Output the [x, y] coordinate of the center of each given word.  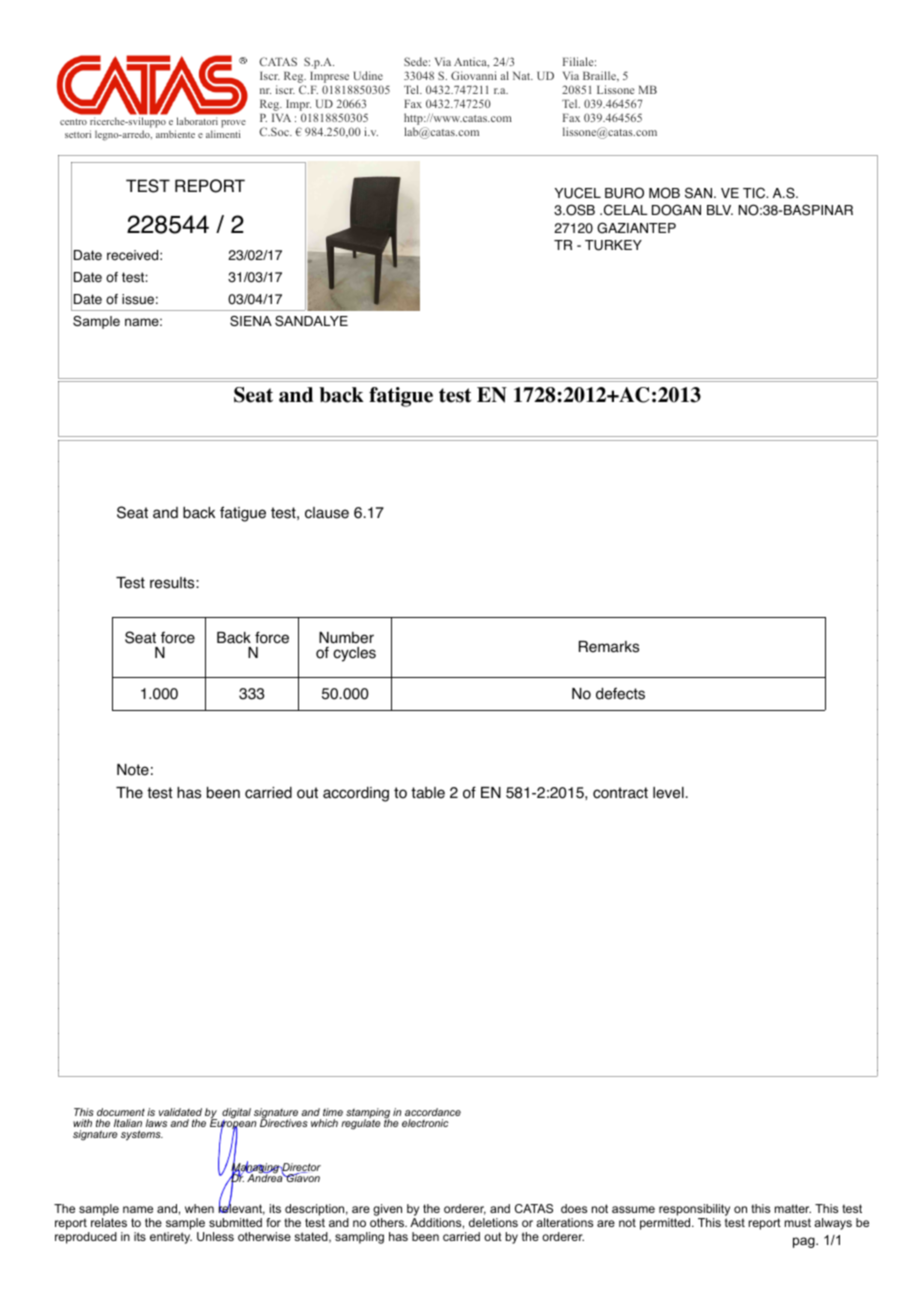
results [173, 583]
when [199, 1208]
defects [620, 693]
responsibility [694, 1210]
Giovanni [474, 75]
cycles [354, 654]
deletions [493, 1222]
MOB [664, 193]
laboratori [197, 121]
